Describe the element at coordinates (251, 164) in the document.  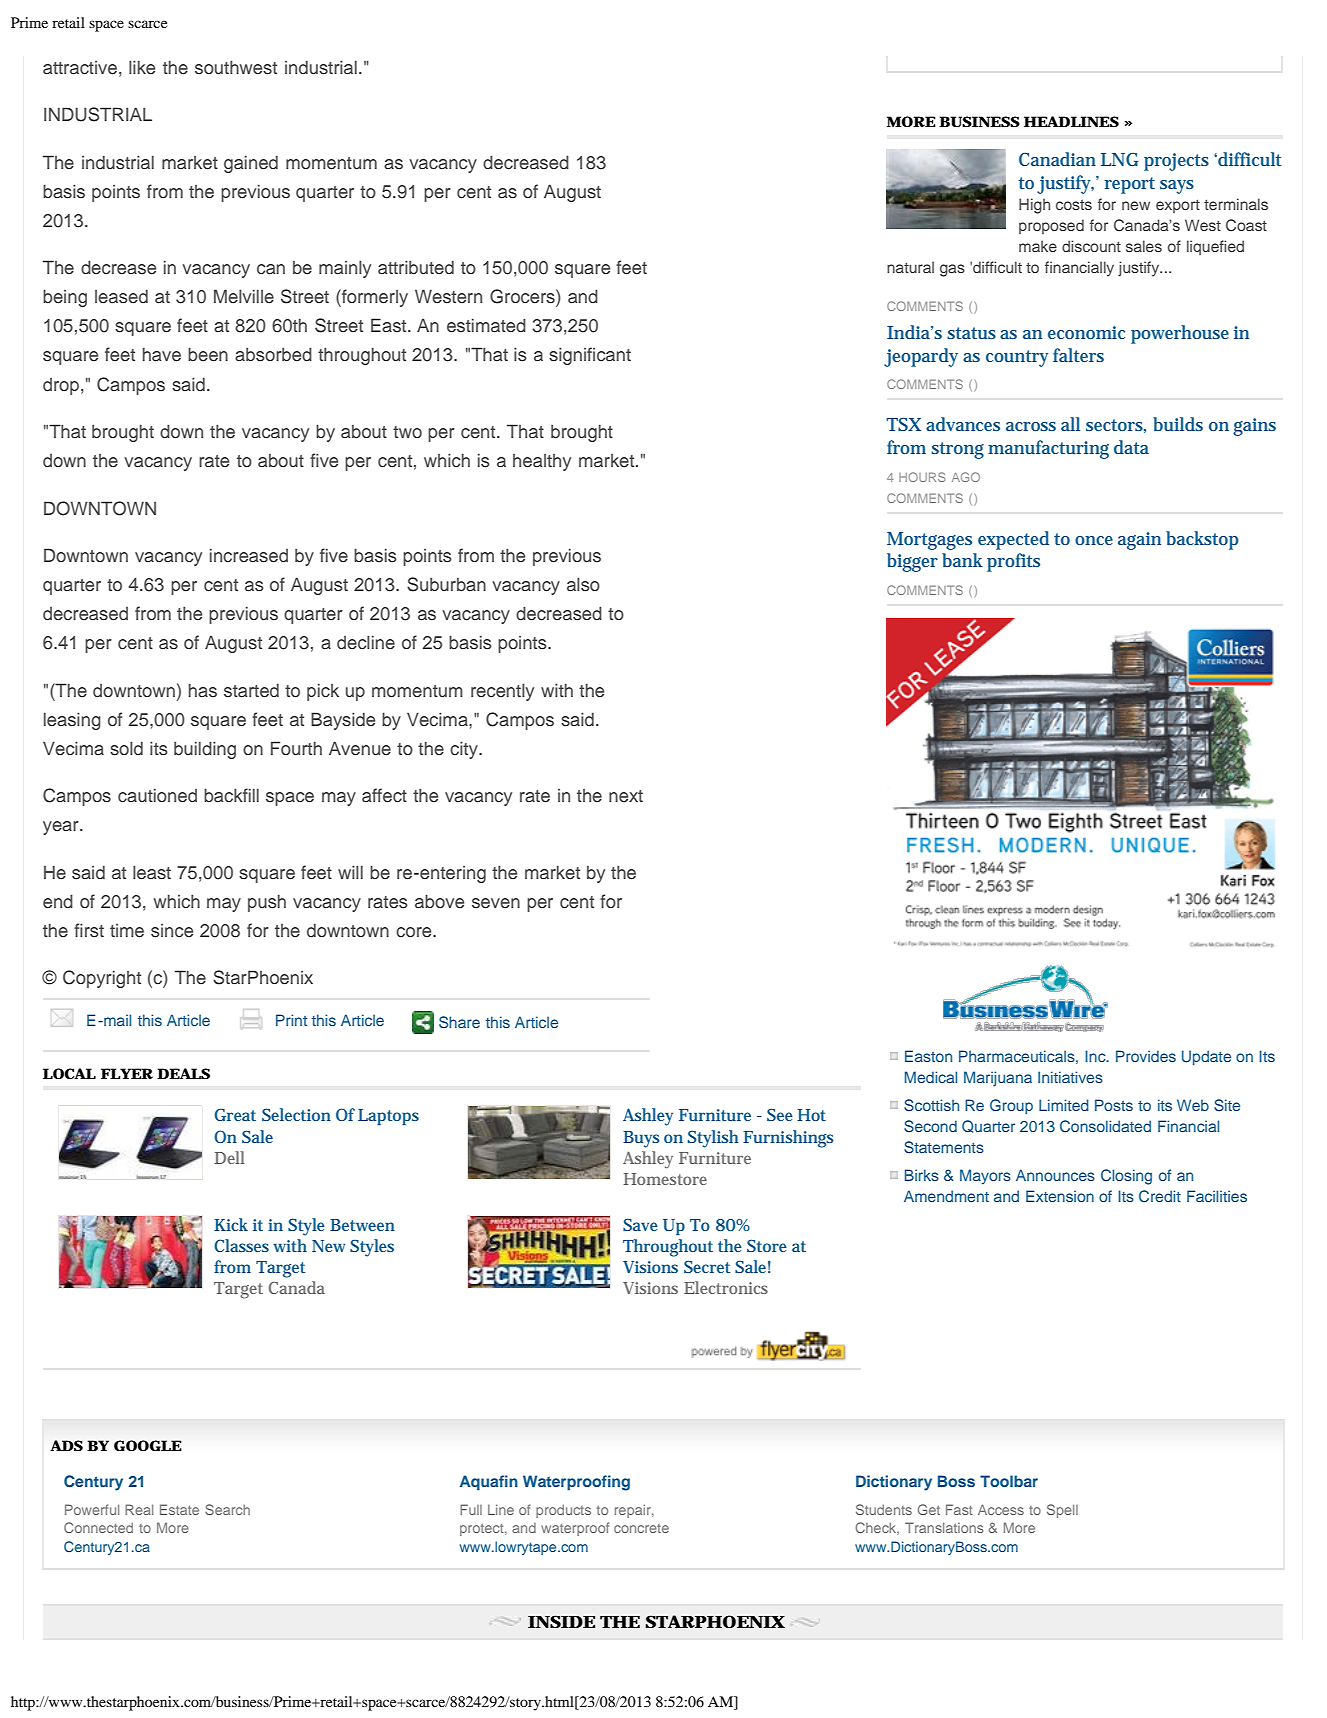
I see `gained` at that location.
